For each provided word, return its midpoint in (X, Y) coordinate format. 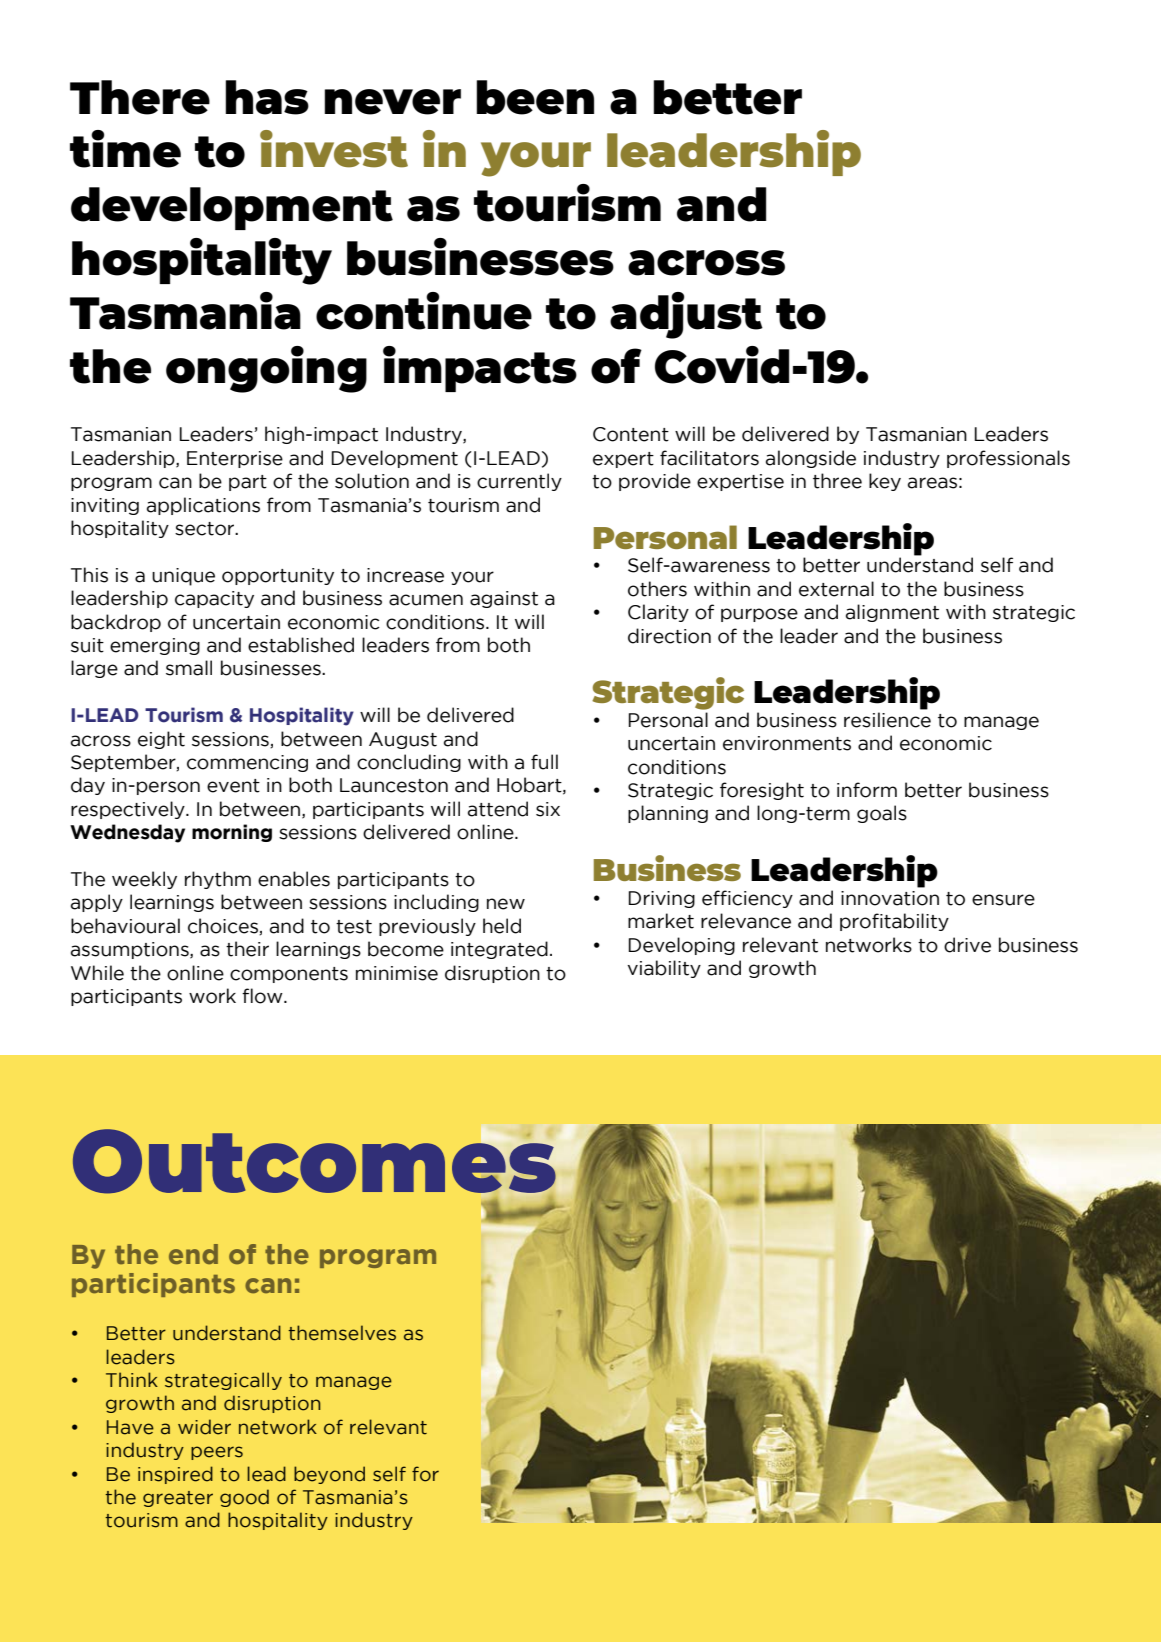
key (885, 482)
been (535, 97)
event (233, 786)
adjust (686, 315)
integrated (499, 950)
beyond (329, 1475)
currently (519, 482)
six (548, 809)
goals (882, 814)
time (125, 149)
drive (967, 945)
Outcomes (314, 1161)
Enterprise (235, 459)
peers (217, 1453)
